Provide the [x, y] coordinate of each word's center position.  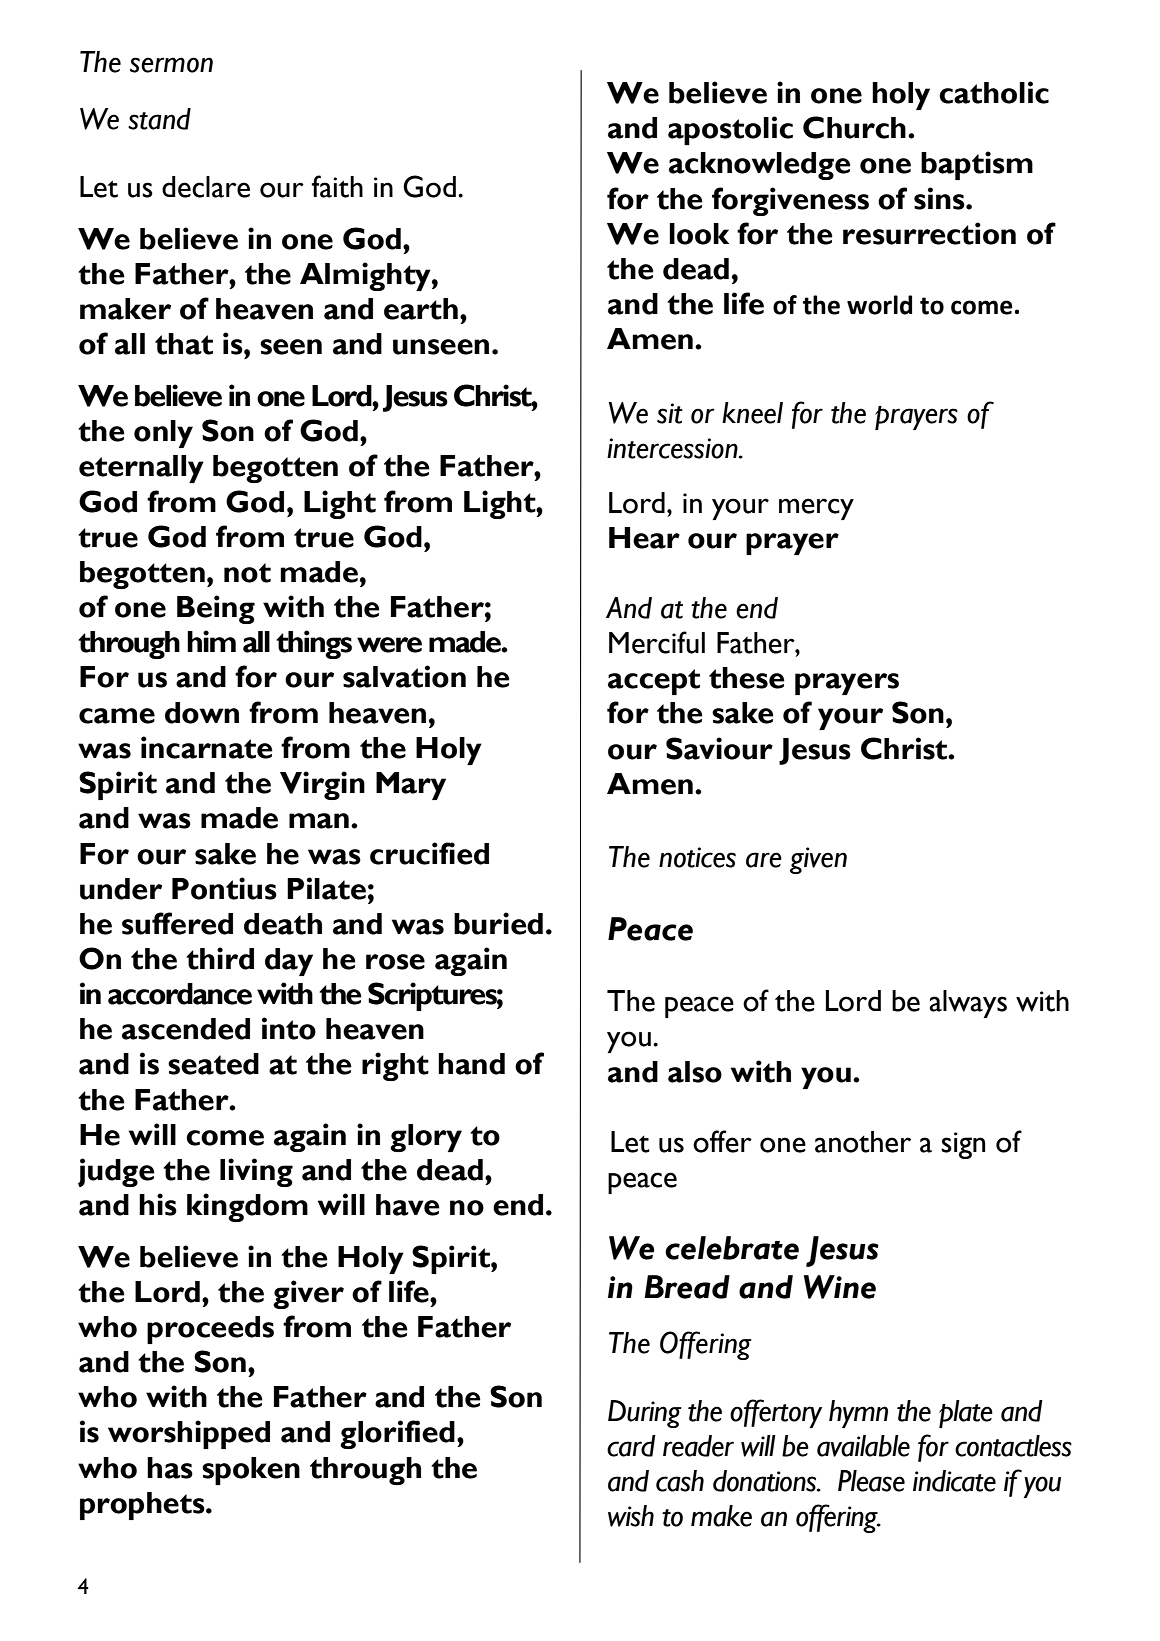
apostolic [730, 130]
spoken [251, 1471]
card [631, 1446]
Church [854, 127]
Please [871, 1481]
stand [159, 119]
